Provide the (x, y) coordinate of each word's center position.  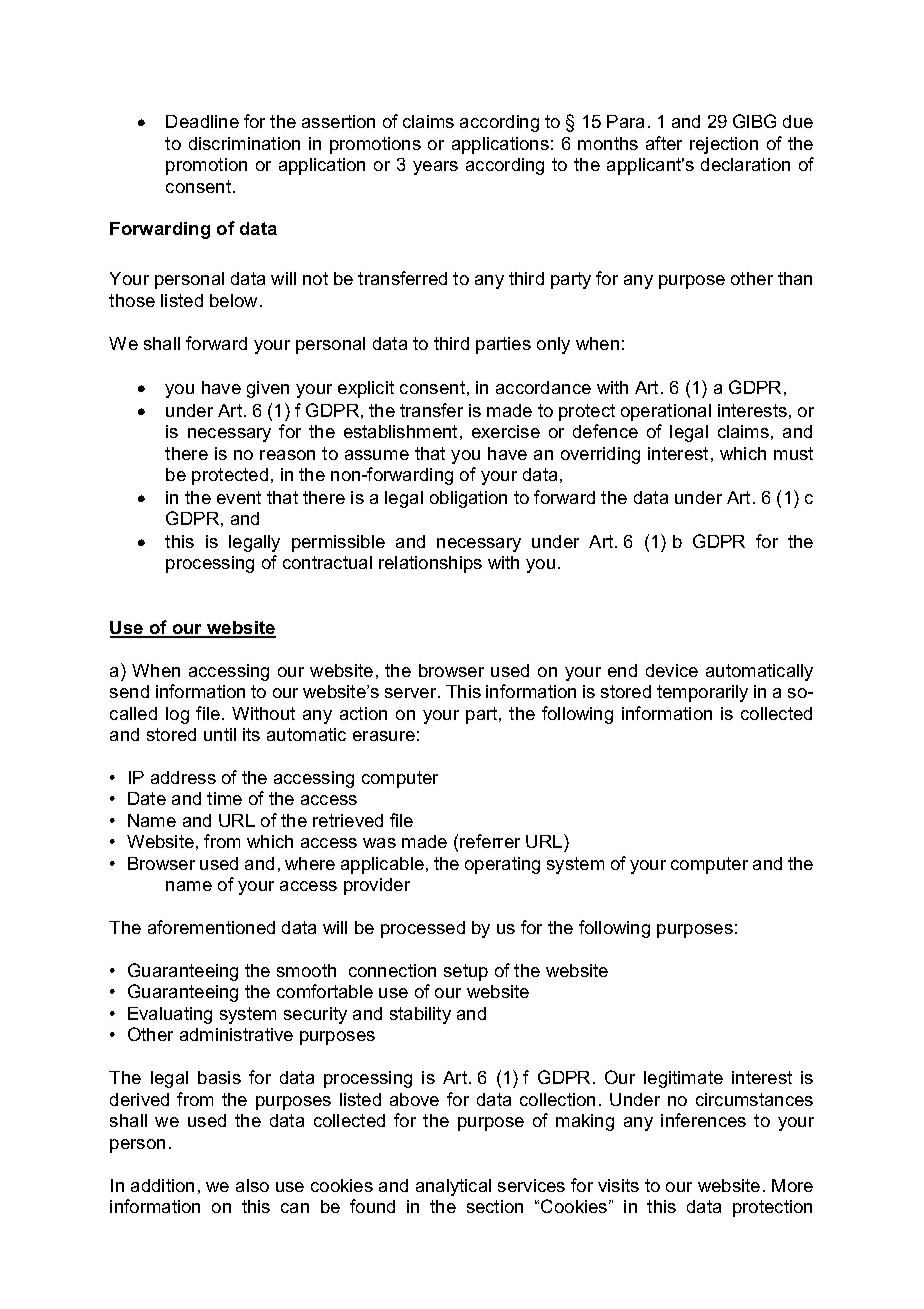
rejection (724, 145)
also (252, 1185)
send (129, 691)
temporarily (702, 693)
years (435, 168)
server (412, 693)
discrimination (244, 143)
